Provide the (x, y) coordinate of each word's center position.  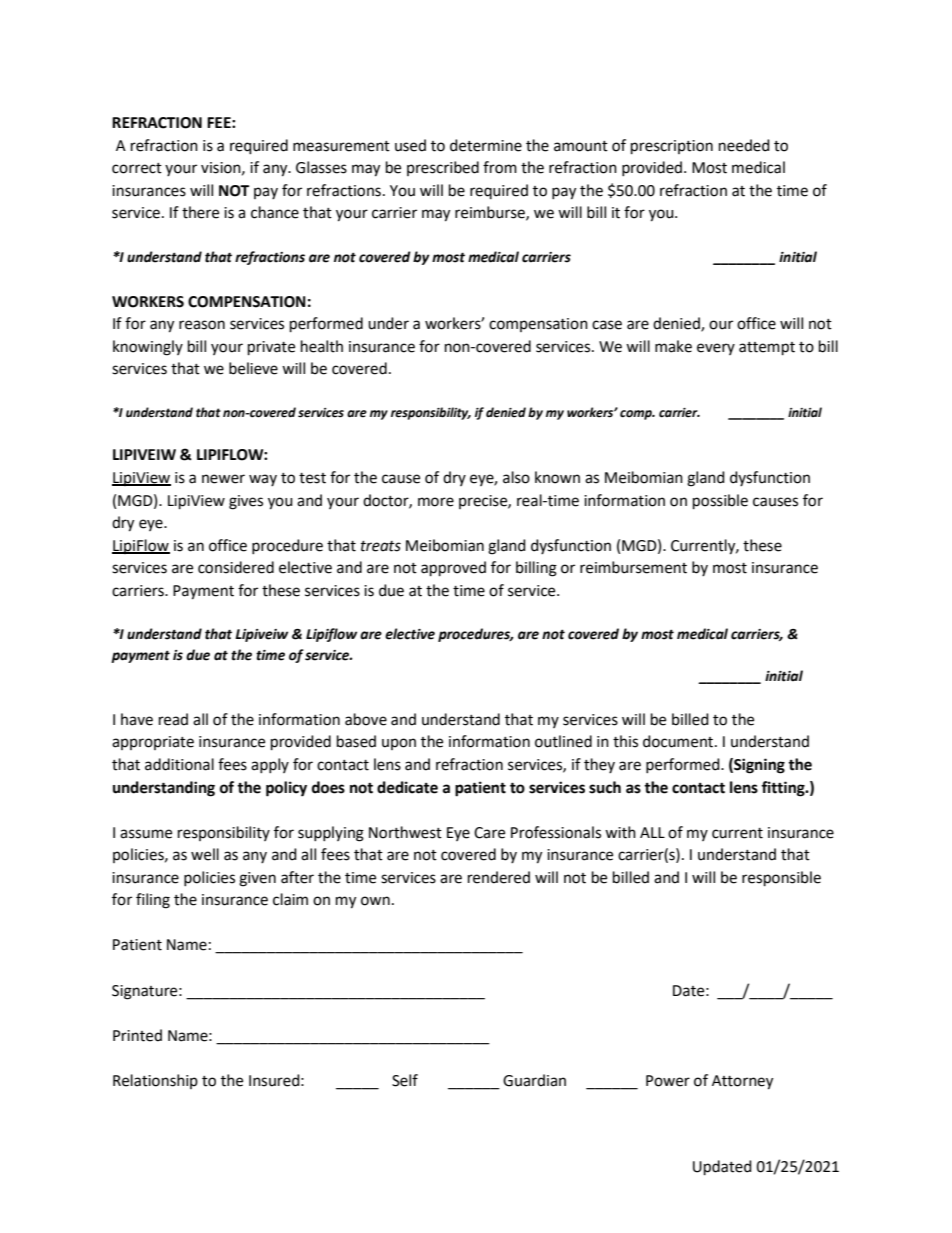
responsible (781, 879)
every (716, 349)
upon (399, 744)
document (679, 741)
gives (246, 502)
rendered (499, 877)
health (322, 346)
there (200, 212)
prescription (672, 147)
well (205, 854)
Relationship (155, 1081)
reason (202, 325)
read (173, 719)
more (436, 502)
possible (720, 502)
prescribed (443, 168)
